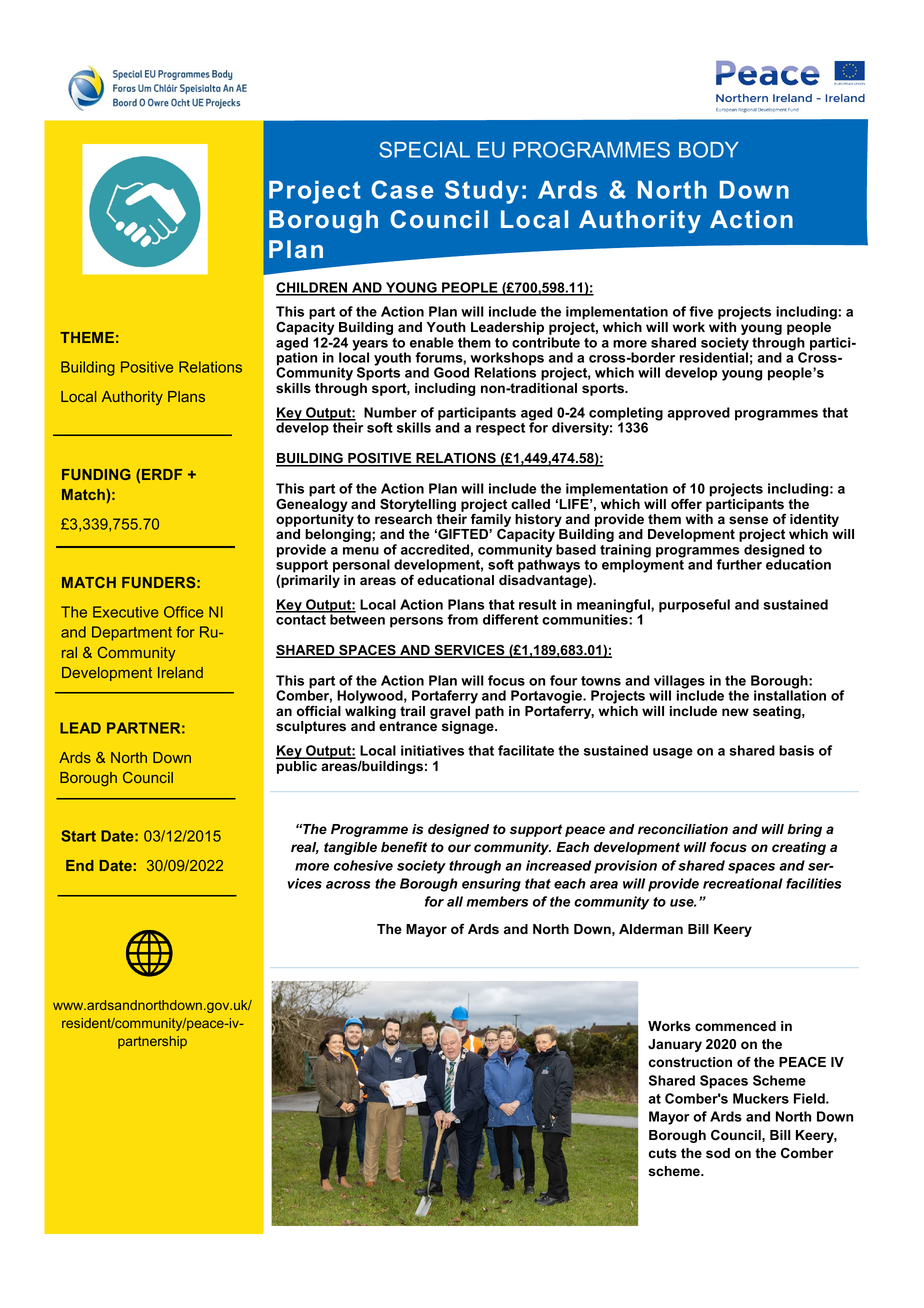 This page has width=924, height=1308. Describe the element at coordinates (698, 414) in the page. I see `approved` at that location.
